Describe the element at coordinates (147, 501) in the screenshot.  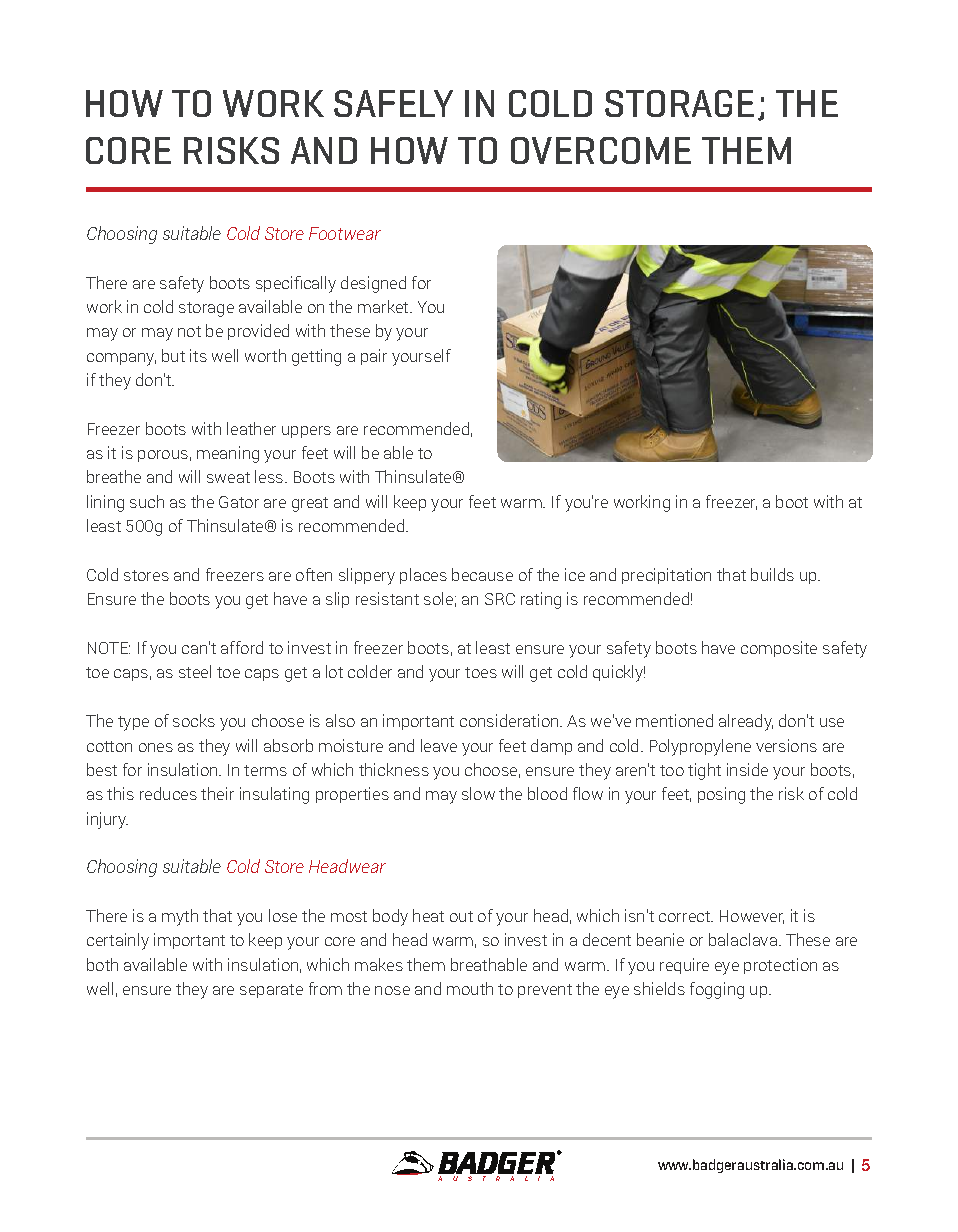
I see `such` at that location.
